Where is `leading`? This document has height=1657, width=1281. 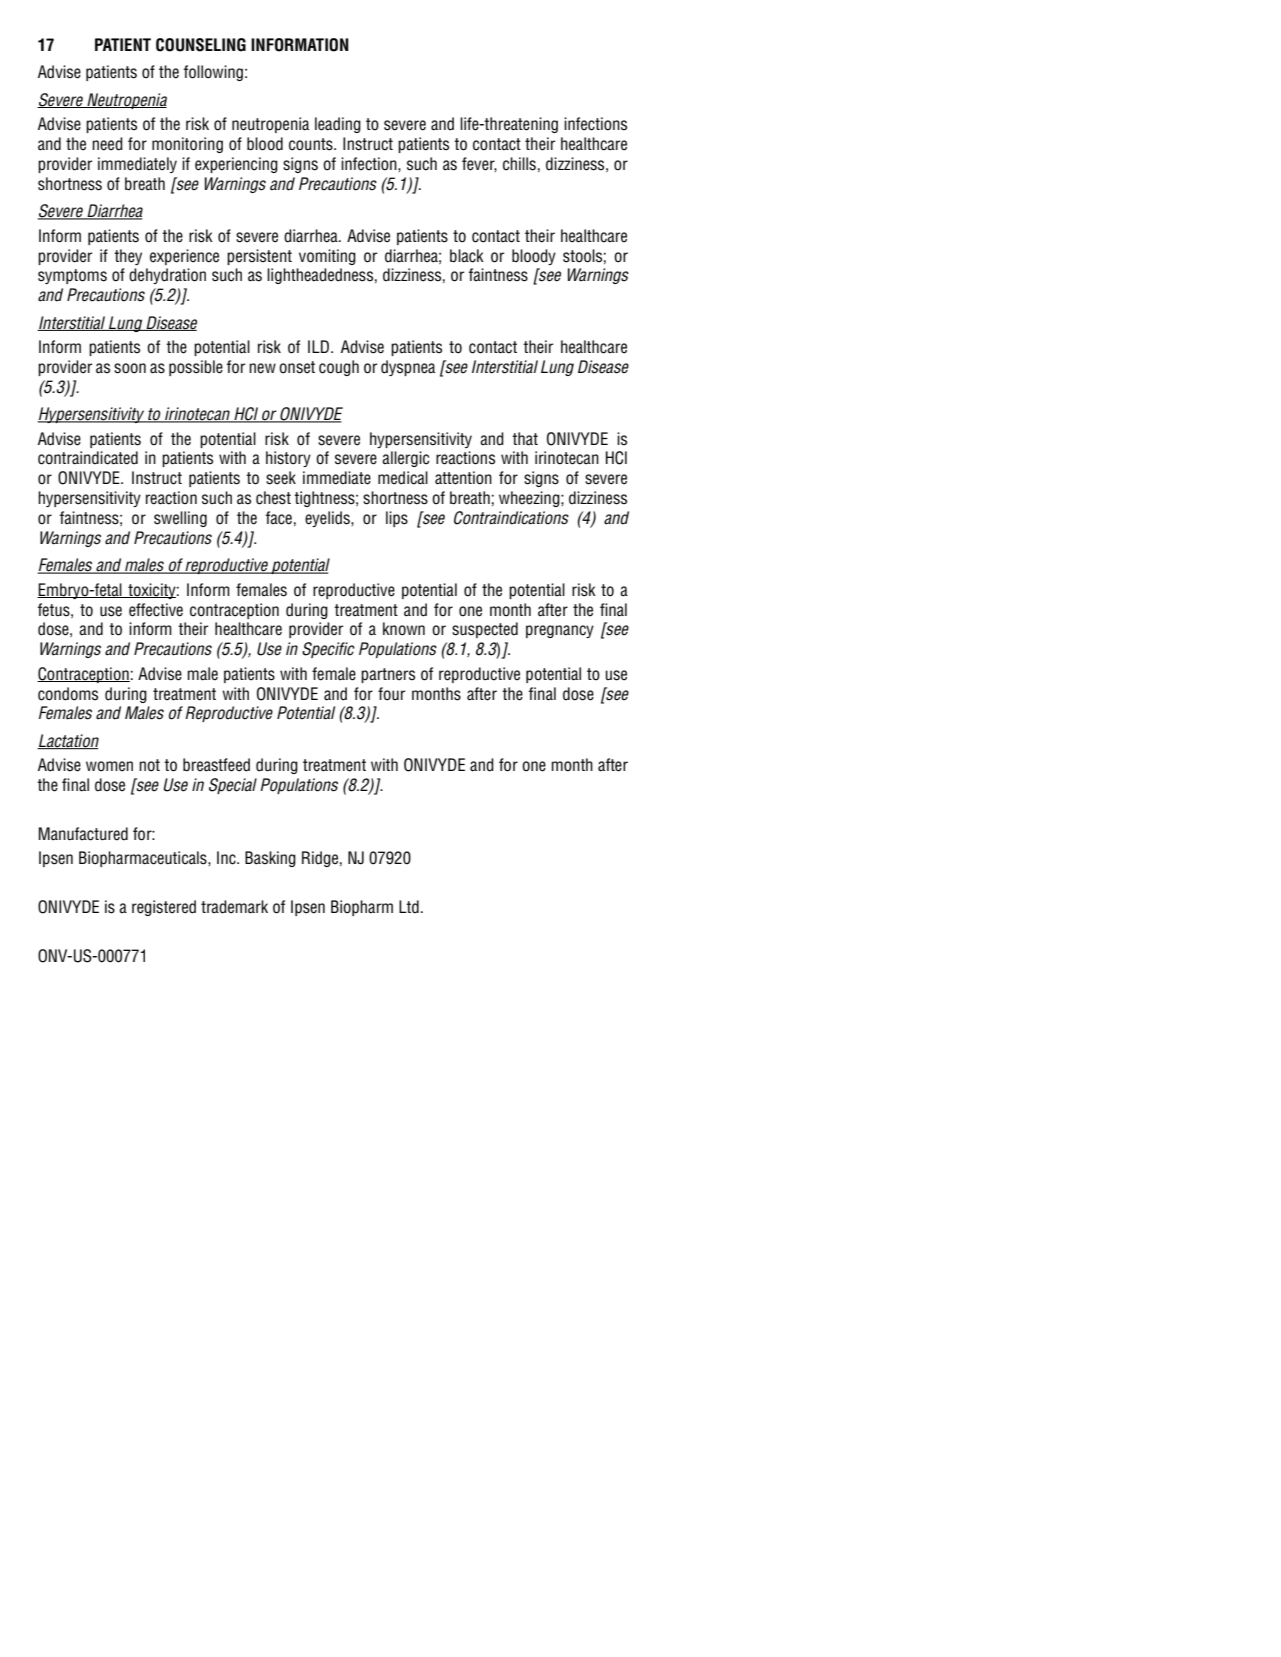 leading is located at coordinates (338, 125).
